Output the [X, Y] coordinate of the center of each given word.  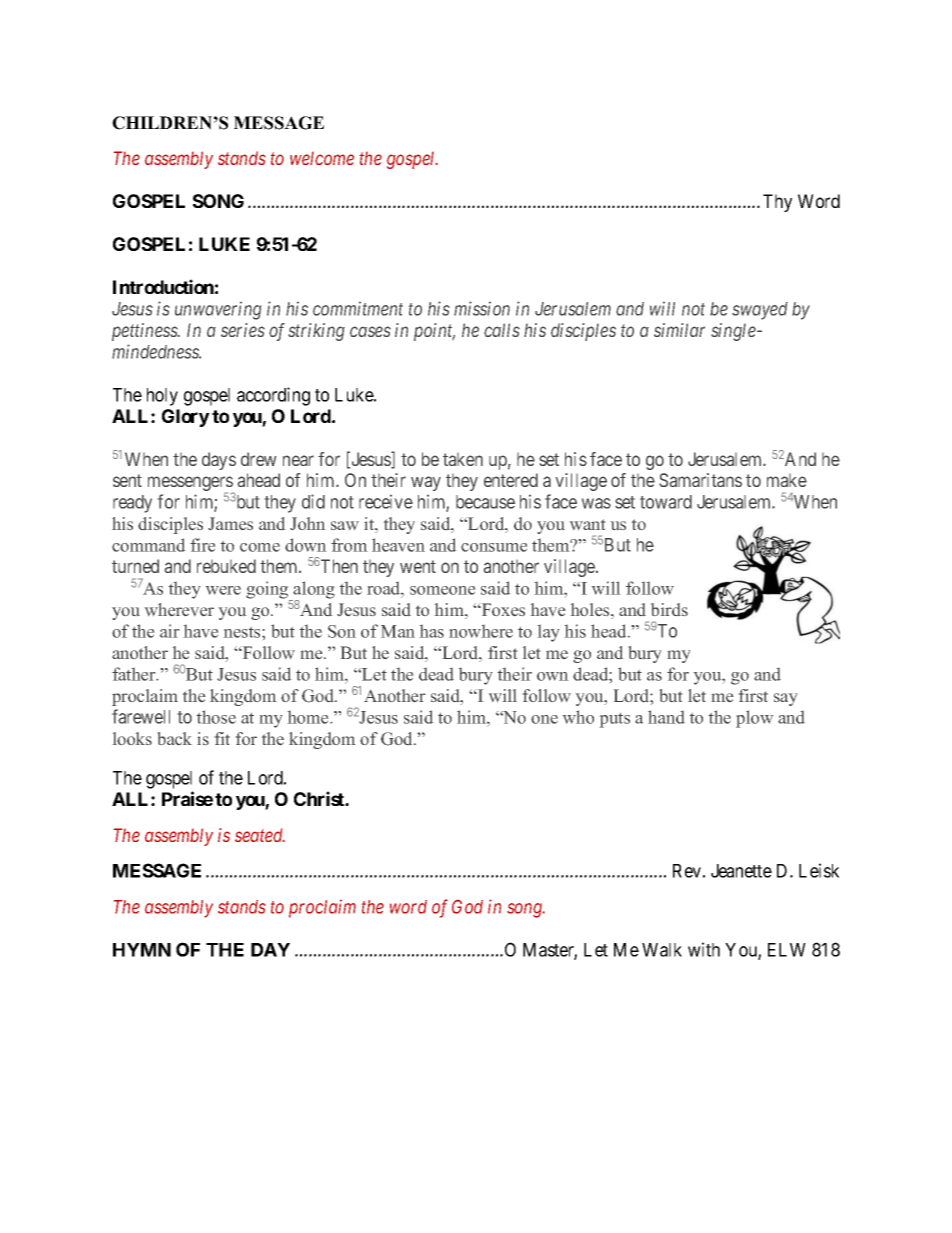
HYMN [142, 950]
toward [666, 502]
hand [666, 717]
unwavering [218, 311]
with [704, 949]
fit [222, 738]
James [230, 523]
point [434, 332]
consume [494, 547]
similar [679, 330]
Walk [662, 950]
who [578, 717]
